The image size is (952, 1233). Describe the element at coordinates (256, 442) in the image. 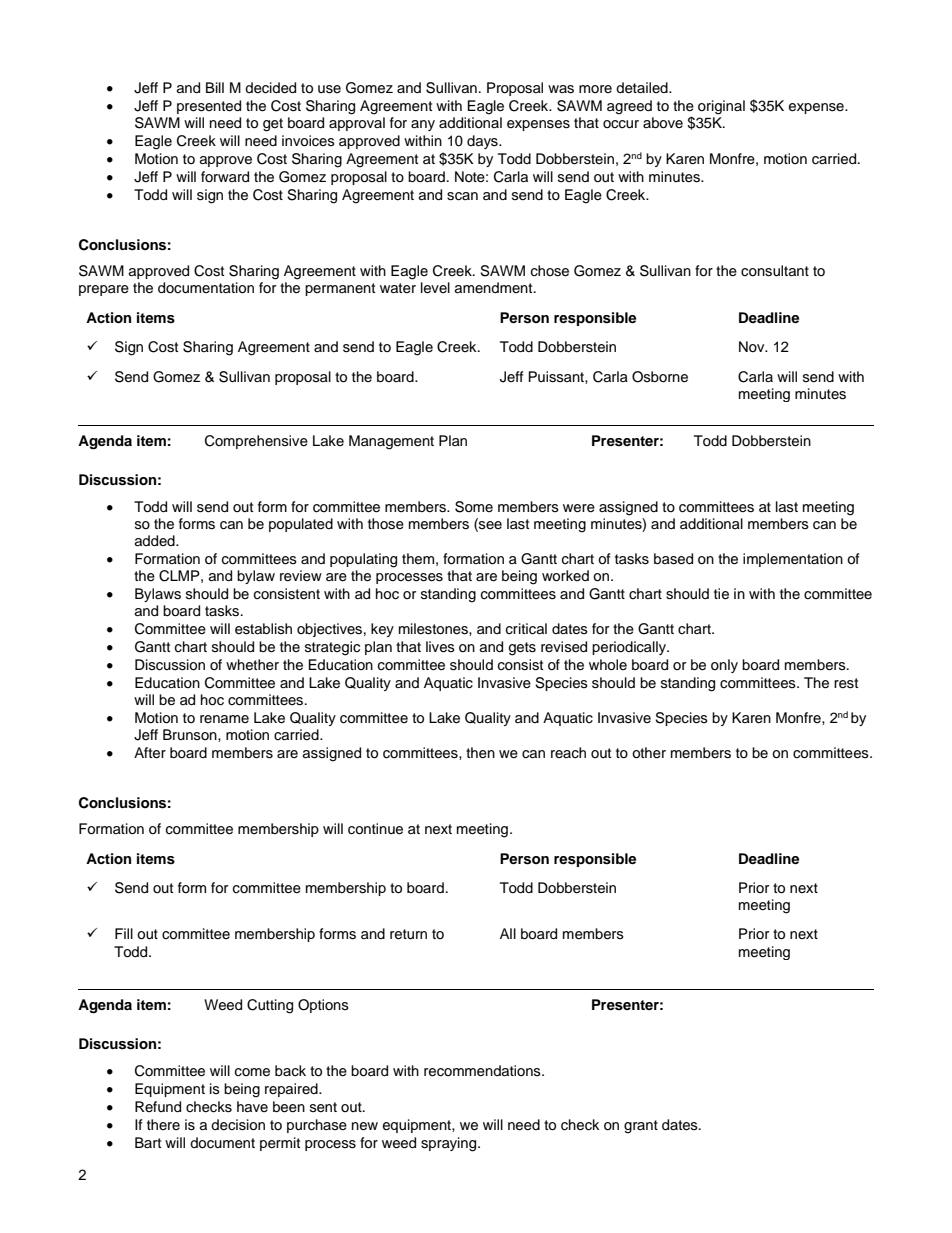

I see `Comprehensive` at that location.
